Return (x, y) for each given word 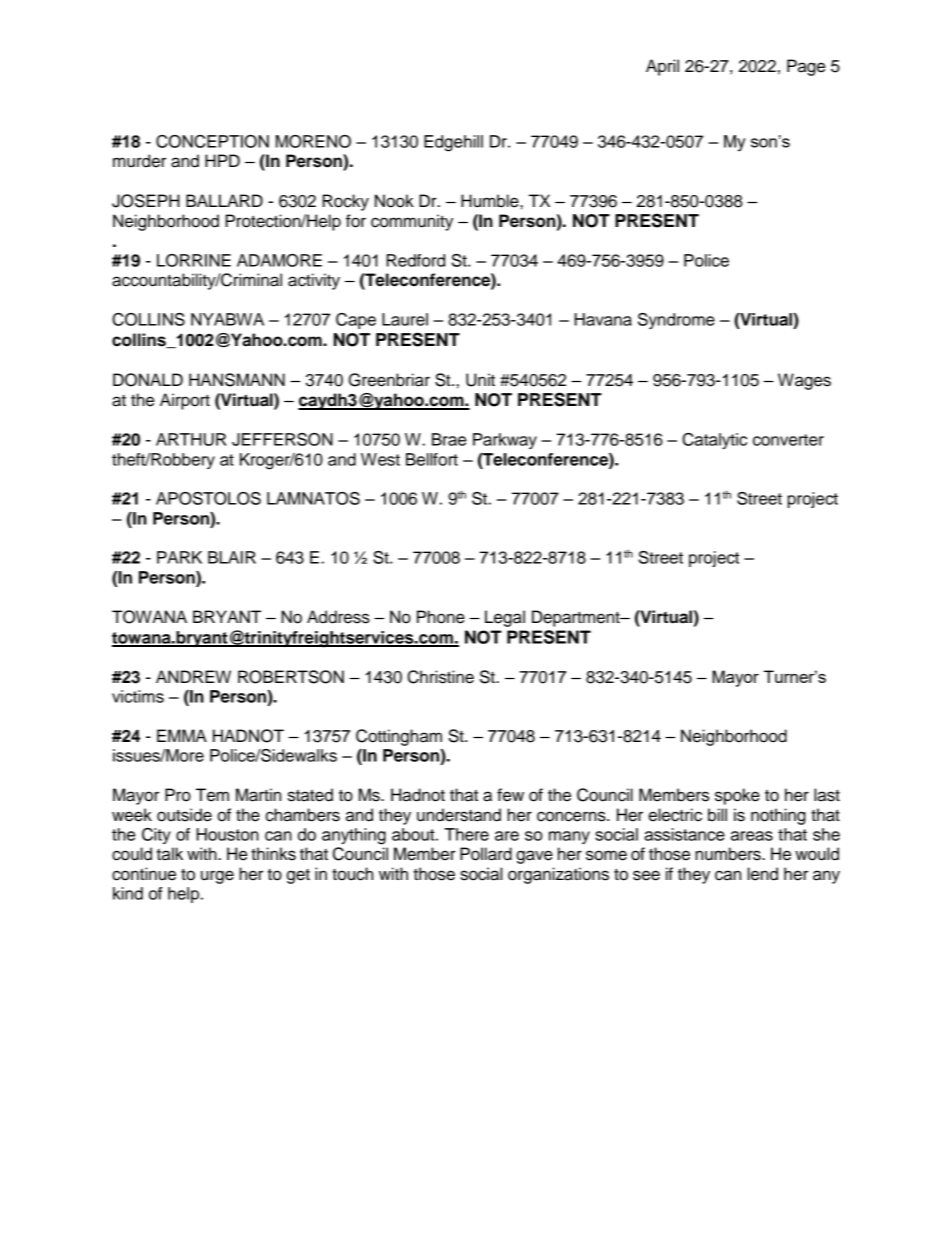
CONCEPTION (212, 141)
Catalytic (714, 441)
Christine (440, 677)
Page (806, 67)
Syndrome (676, 321)
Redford (416, 260)
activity (314, 281)
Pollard (486, 854)
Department (577, 618)
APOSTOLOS (208, 498)
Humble (491, 201)
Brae (449, 439)
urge (217, 877)
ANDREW (193, 676)
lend (762, 874)
